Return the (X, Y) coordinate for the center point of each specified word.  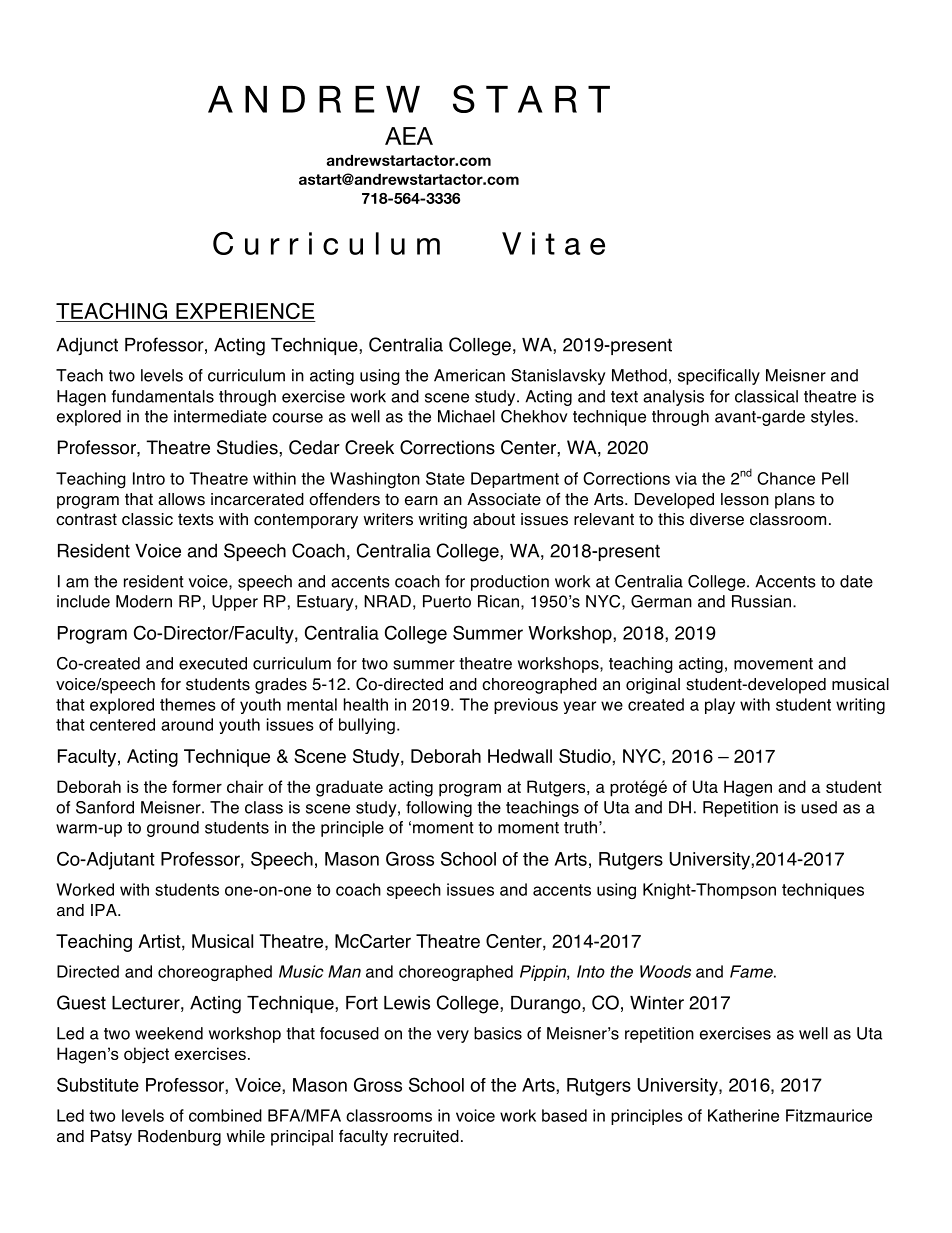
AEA (409, 136)
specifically (719, 377)
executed (213, 663)
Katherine (743, 1115)
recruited (426, 1136)
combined (225, 1115)
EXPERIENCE (245, 312)
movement (773, 664)
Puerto (447, 601)
